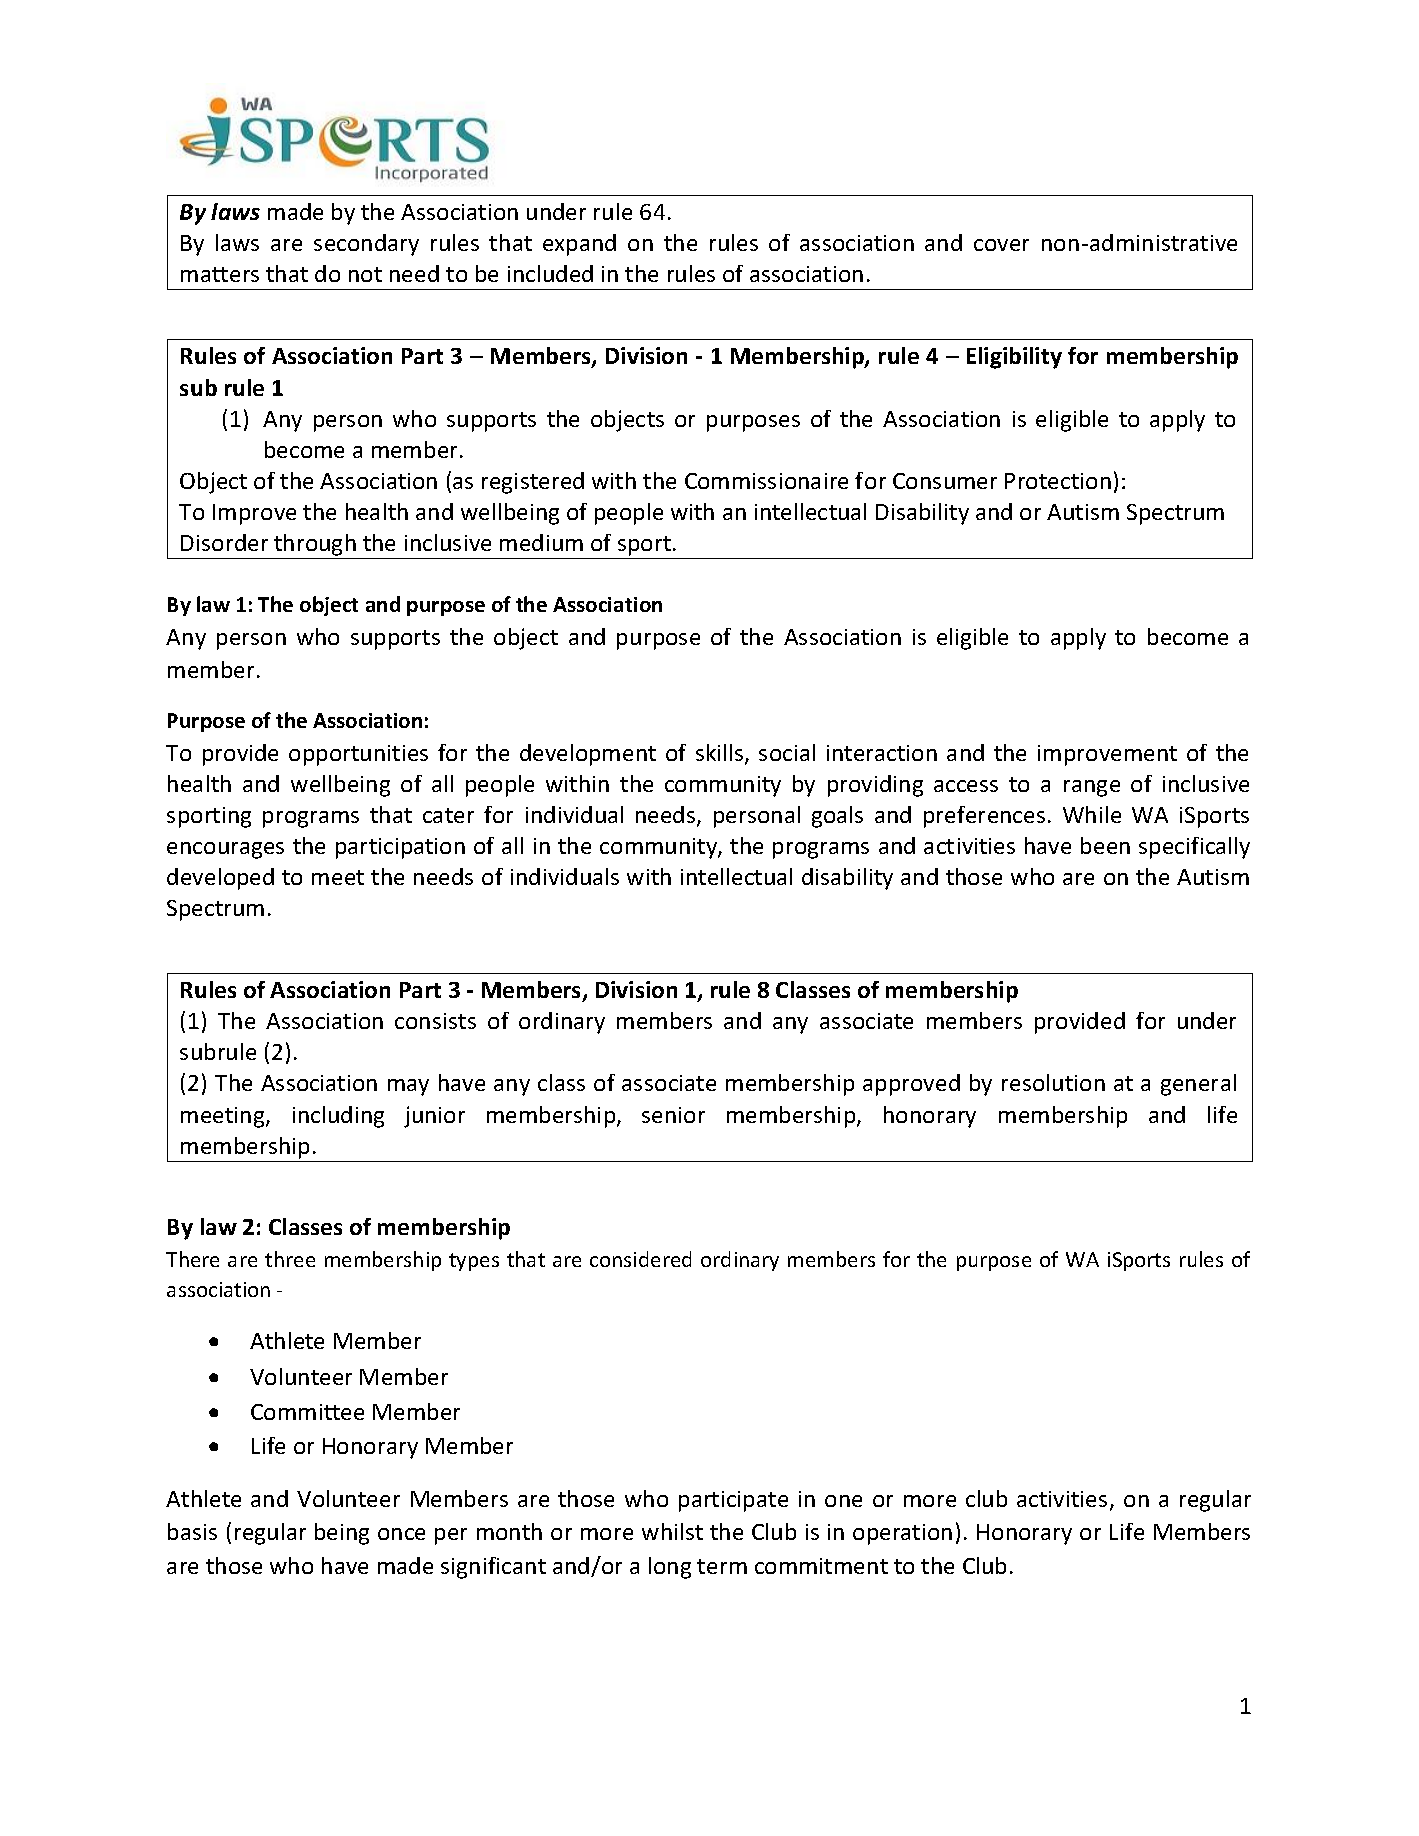  What do you see at coordinates (1105, 845) in the page?
I see `been` at bounding box center [1105, 845].
